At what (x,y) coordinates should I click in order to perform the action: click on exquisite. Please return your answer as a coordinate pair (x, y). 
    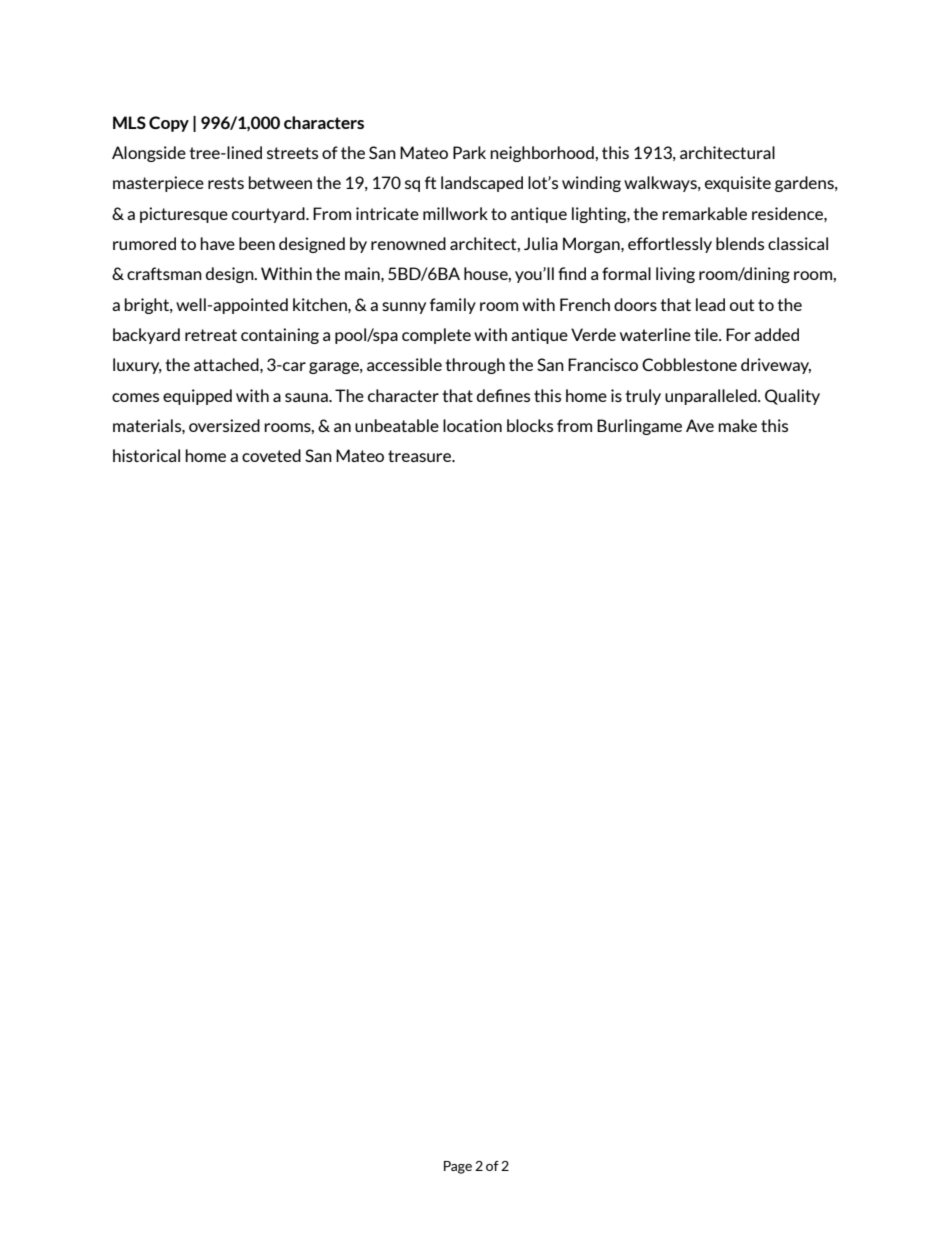
    Looking at the image, I should click on (738, 184).
